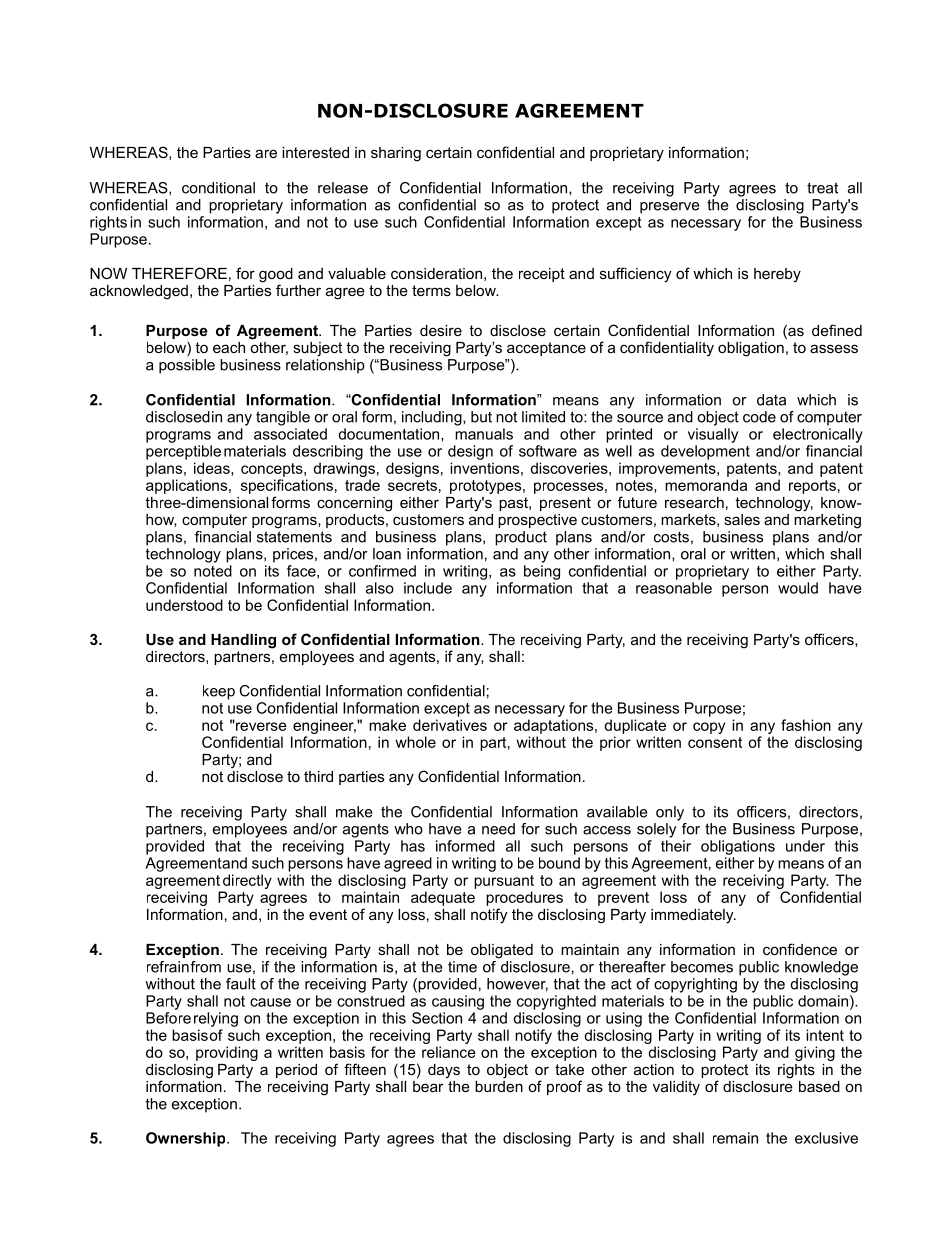  What do you see at coordinates (481, 417) in the document?
I see `but` at bounding box center [481, 417].
